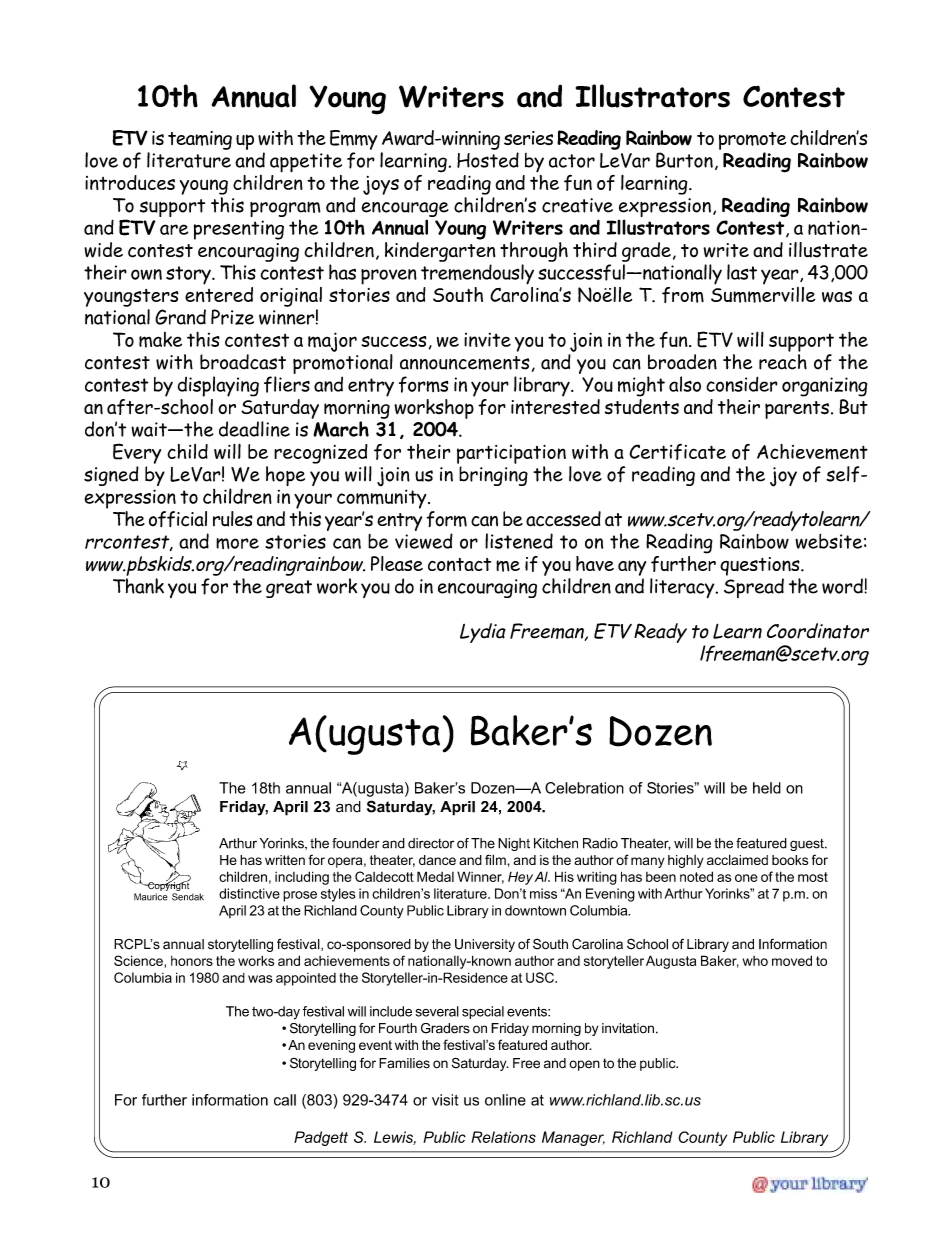 This screenshot has height=1233, width=952. I want to click on teaming, so click(200, 140).
